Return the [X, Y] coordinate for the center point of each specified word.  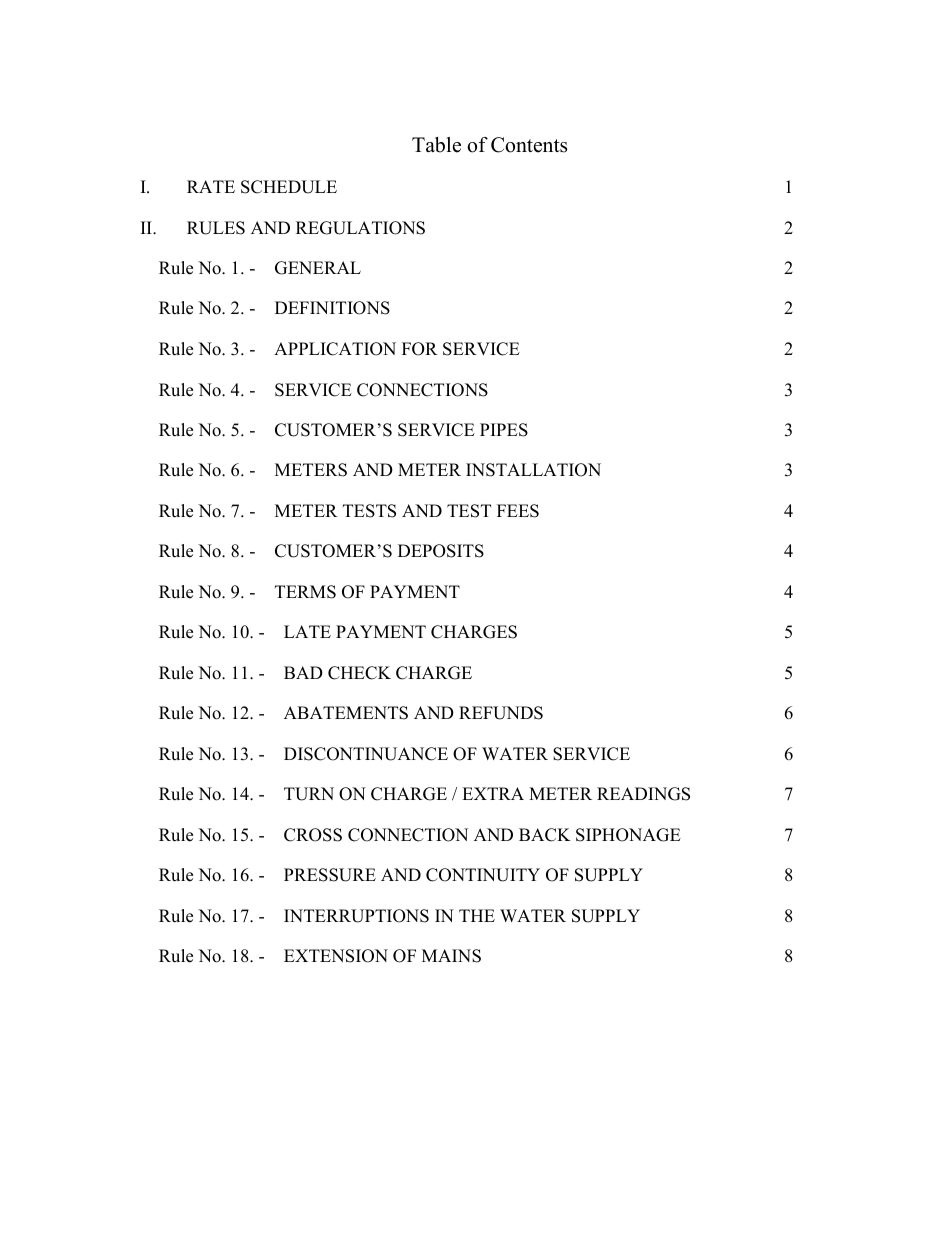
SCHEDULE [289, 187]
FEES [518, 511]
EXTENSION [336, 956]
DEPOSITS [441, 551]
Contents [529, 145]
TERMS [305, 592]
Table [436, 145]
